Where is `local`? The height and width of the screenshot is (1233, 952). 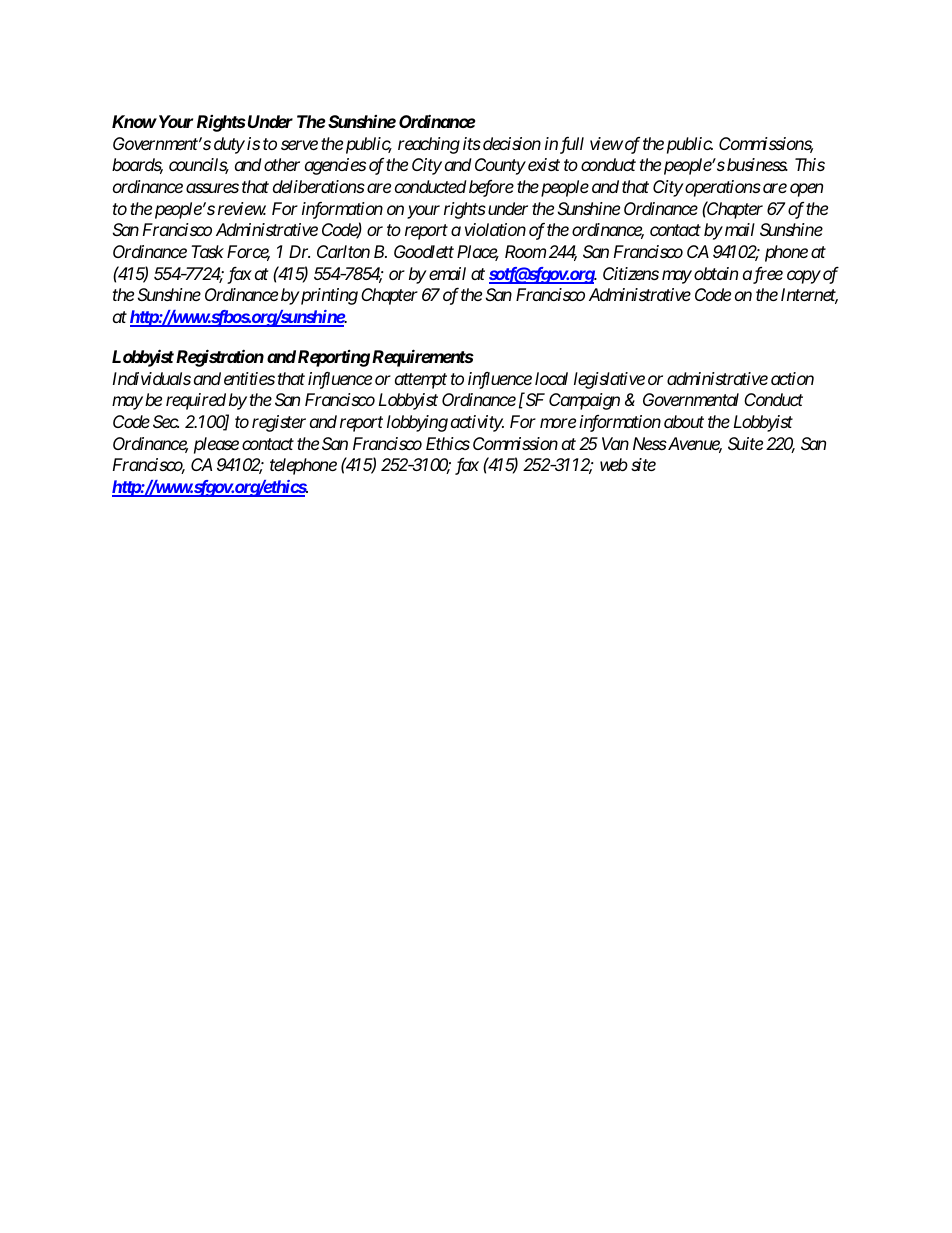 local is located at coordinates (551, 378).
